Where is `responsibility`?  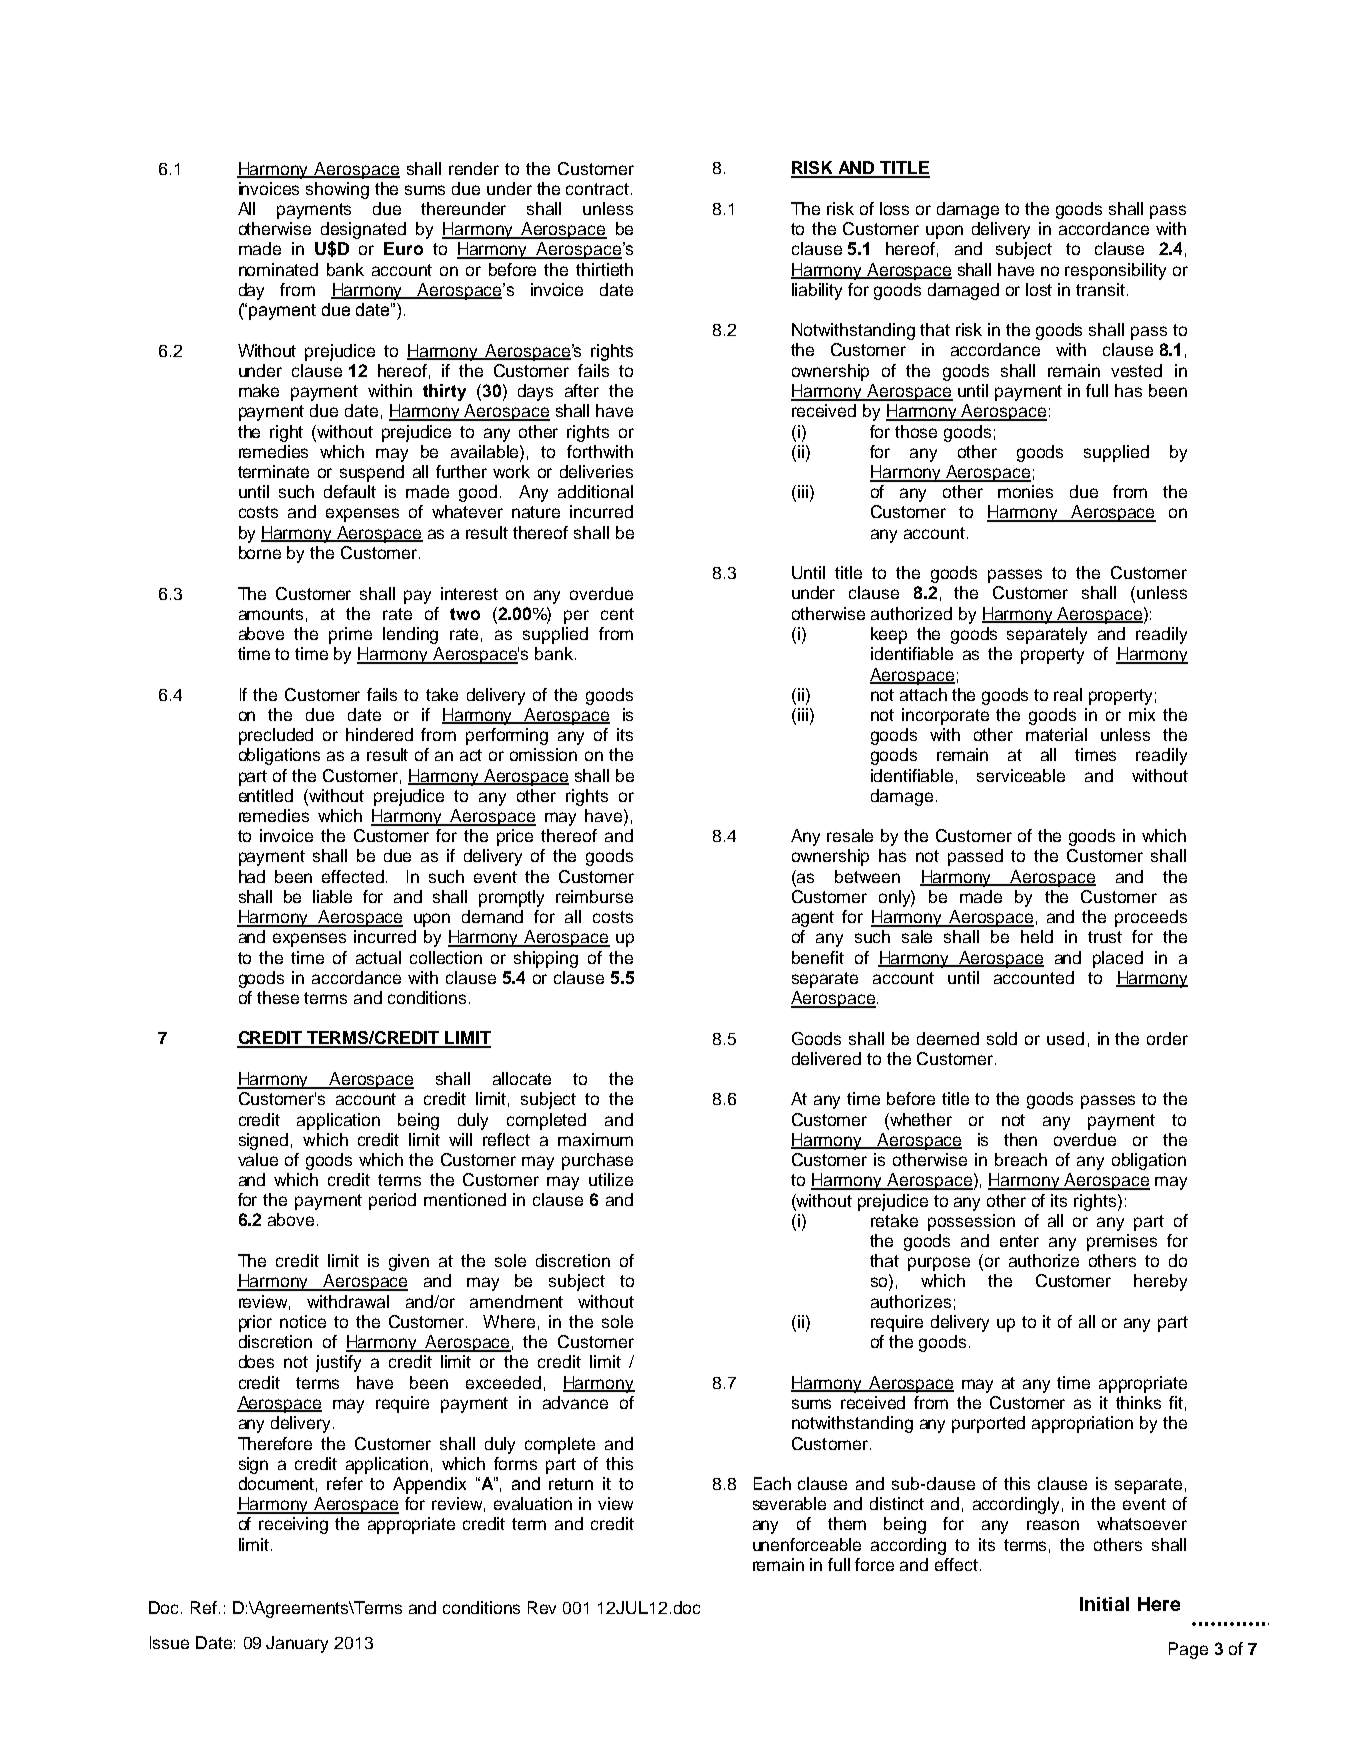
responsibility is located at coordinates (1115, 271).
